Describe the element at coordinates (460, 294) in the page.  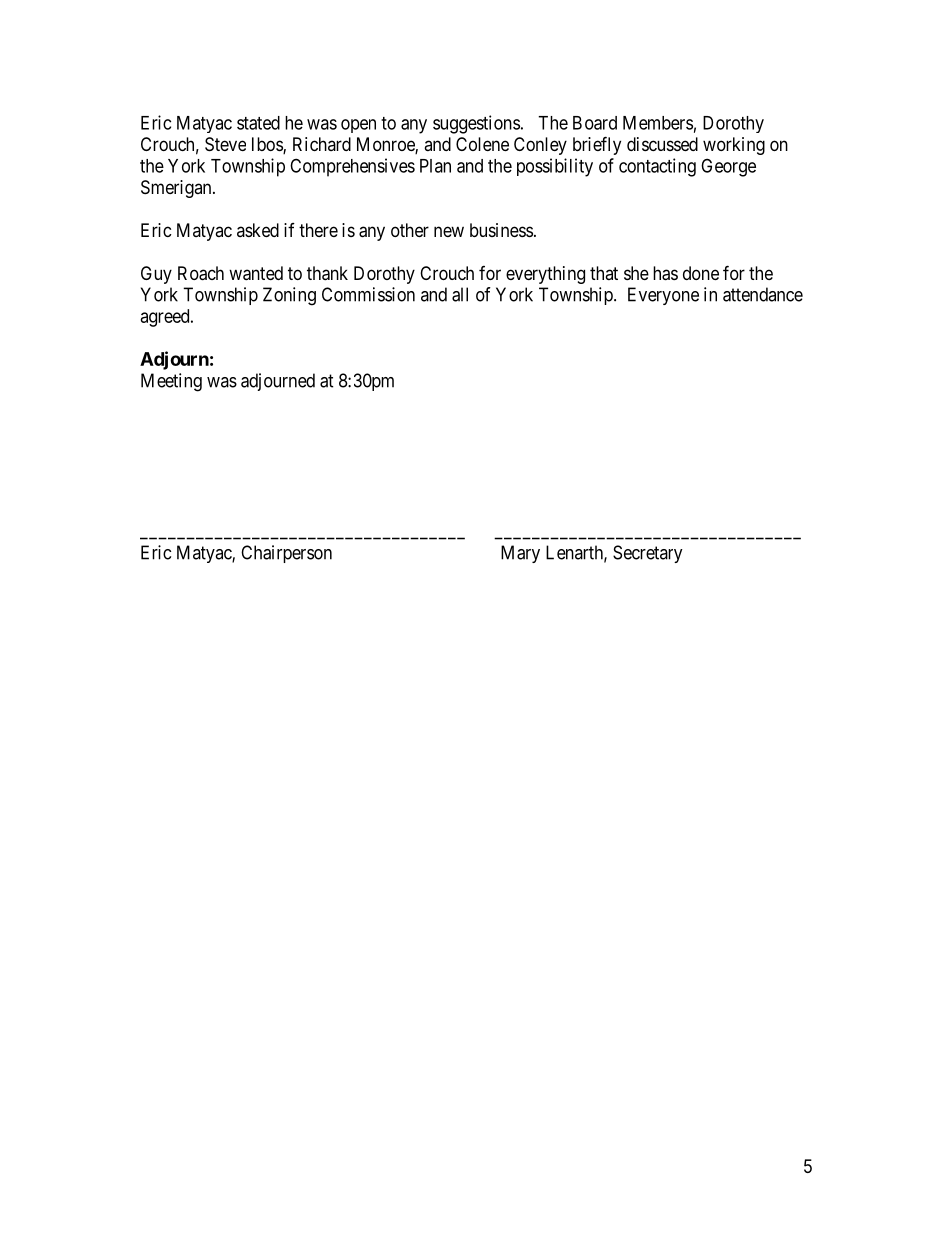
I see `all` at that location.
